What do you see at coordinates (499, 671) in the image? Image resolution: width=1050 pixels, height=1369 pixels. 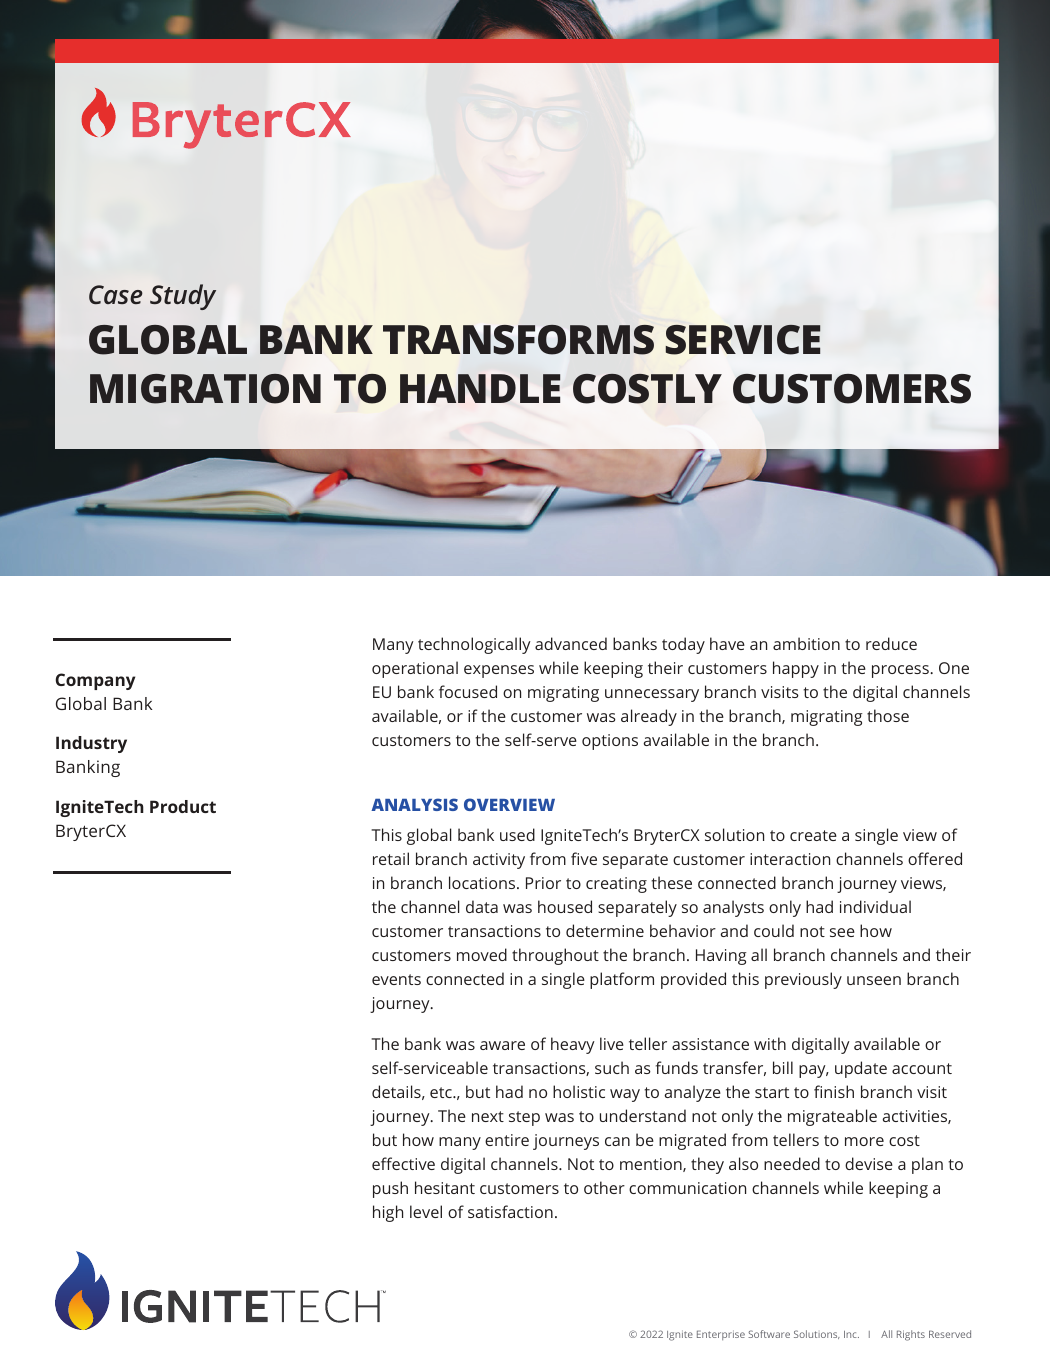 I see `expenses` at bounding box center [499, 671].
